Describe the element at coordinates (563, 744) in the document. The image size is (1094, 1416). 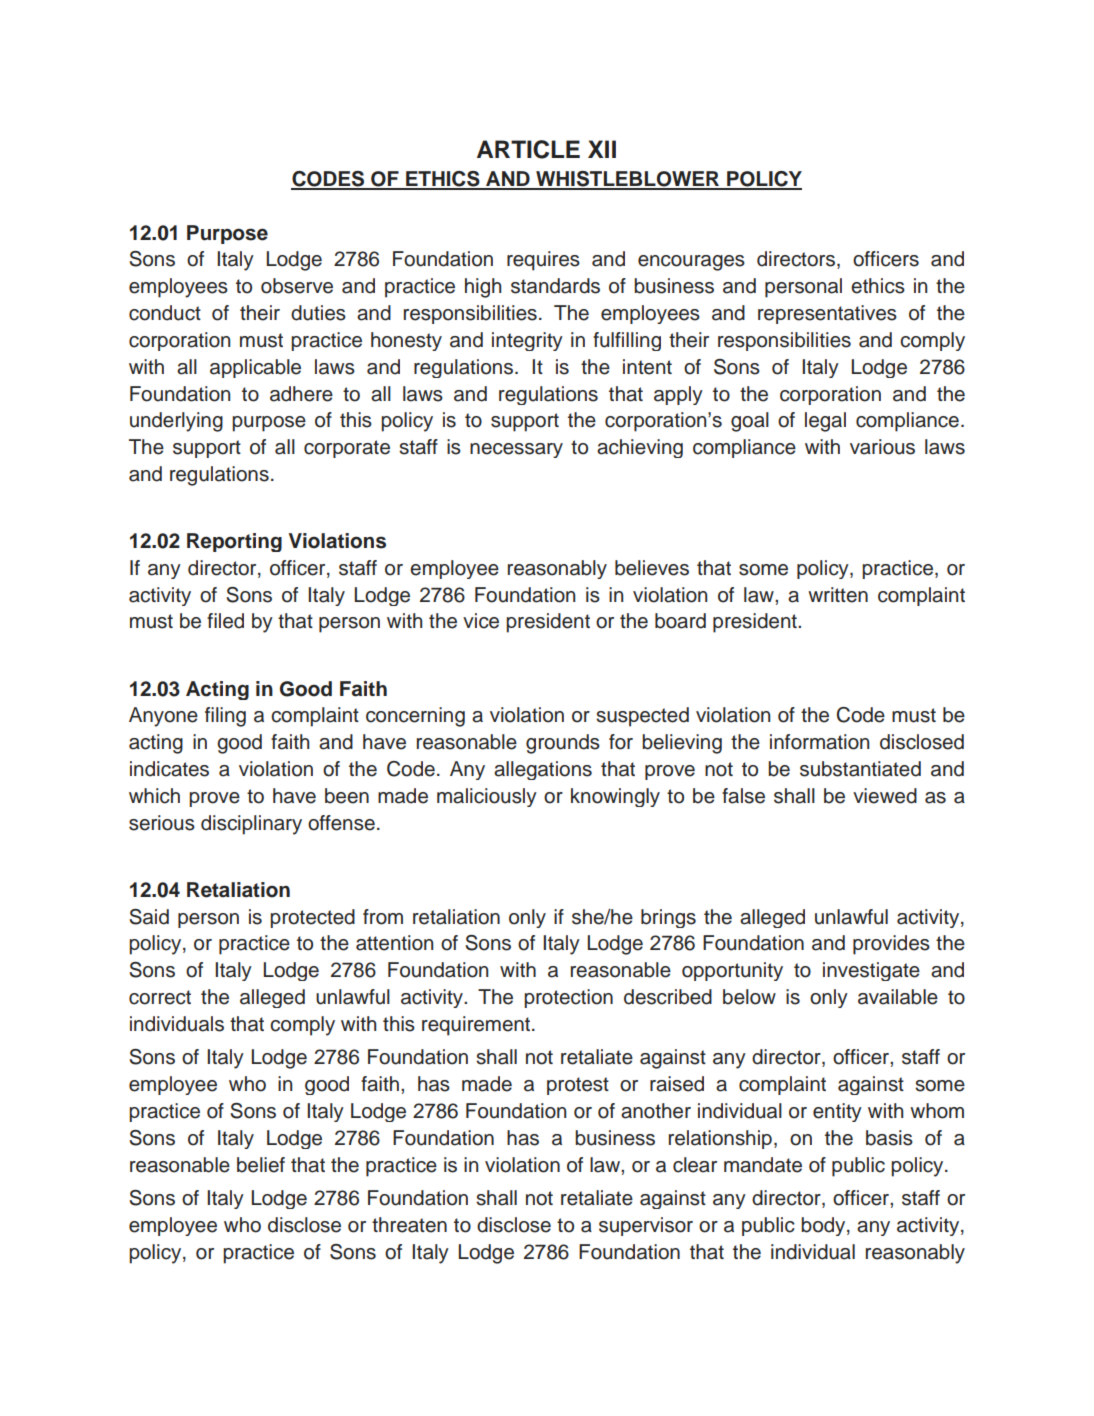
I see `grounds` at that location.
